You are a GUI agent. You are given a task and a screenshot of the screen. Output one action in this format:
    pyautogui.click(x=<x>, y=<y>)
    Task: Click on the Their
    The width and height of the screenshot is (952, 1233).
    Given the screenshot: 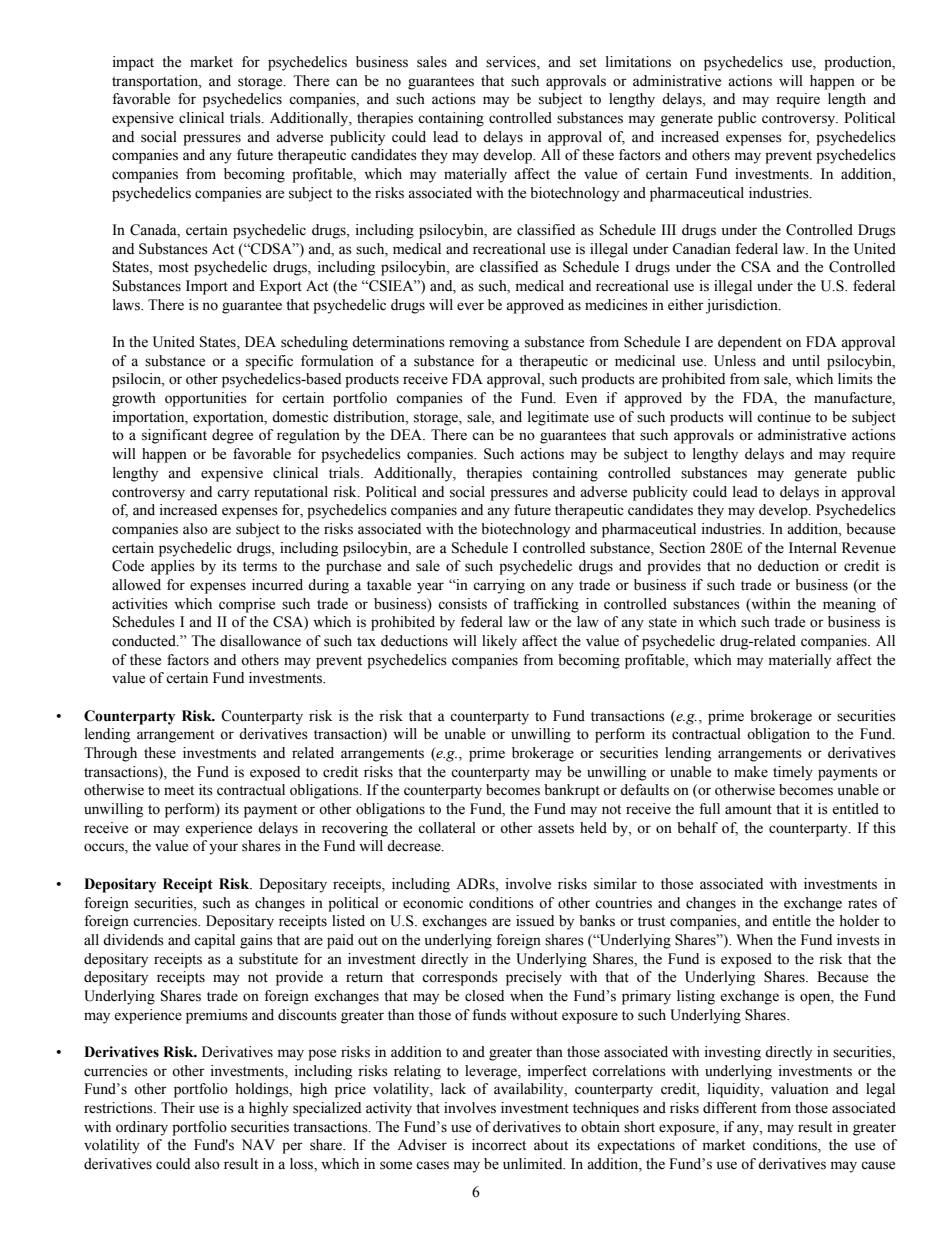 What is the action you would take?
    pyautogui.click(x=178, y=1108)
